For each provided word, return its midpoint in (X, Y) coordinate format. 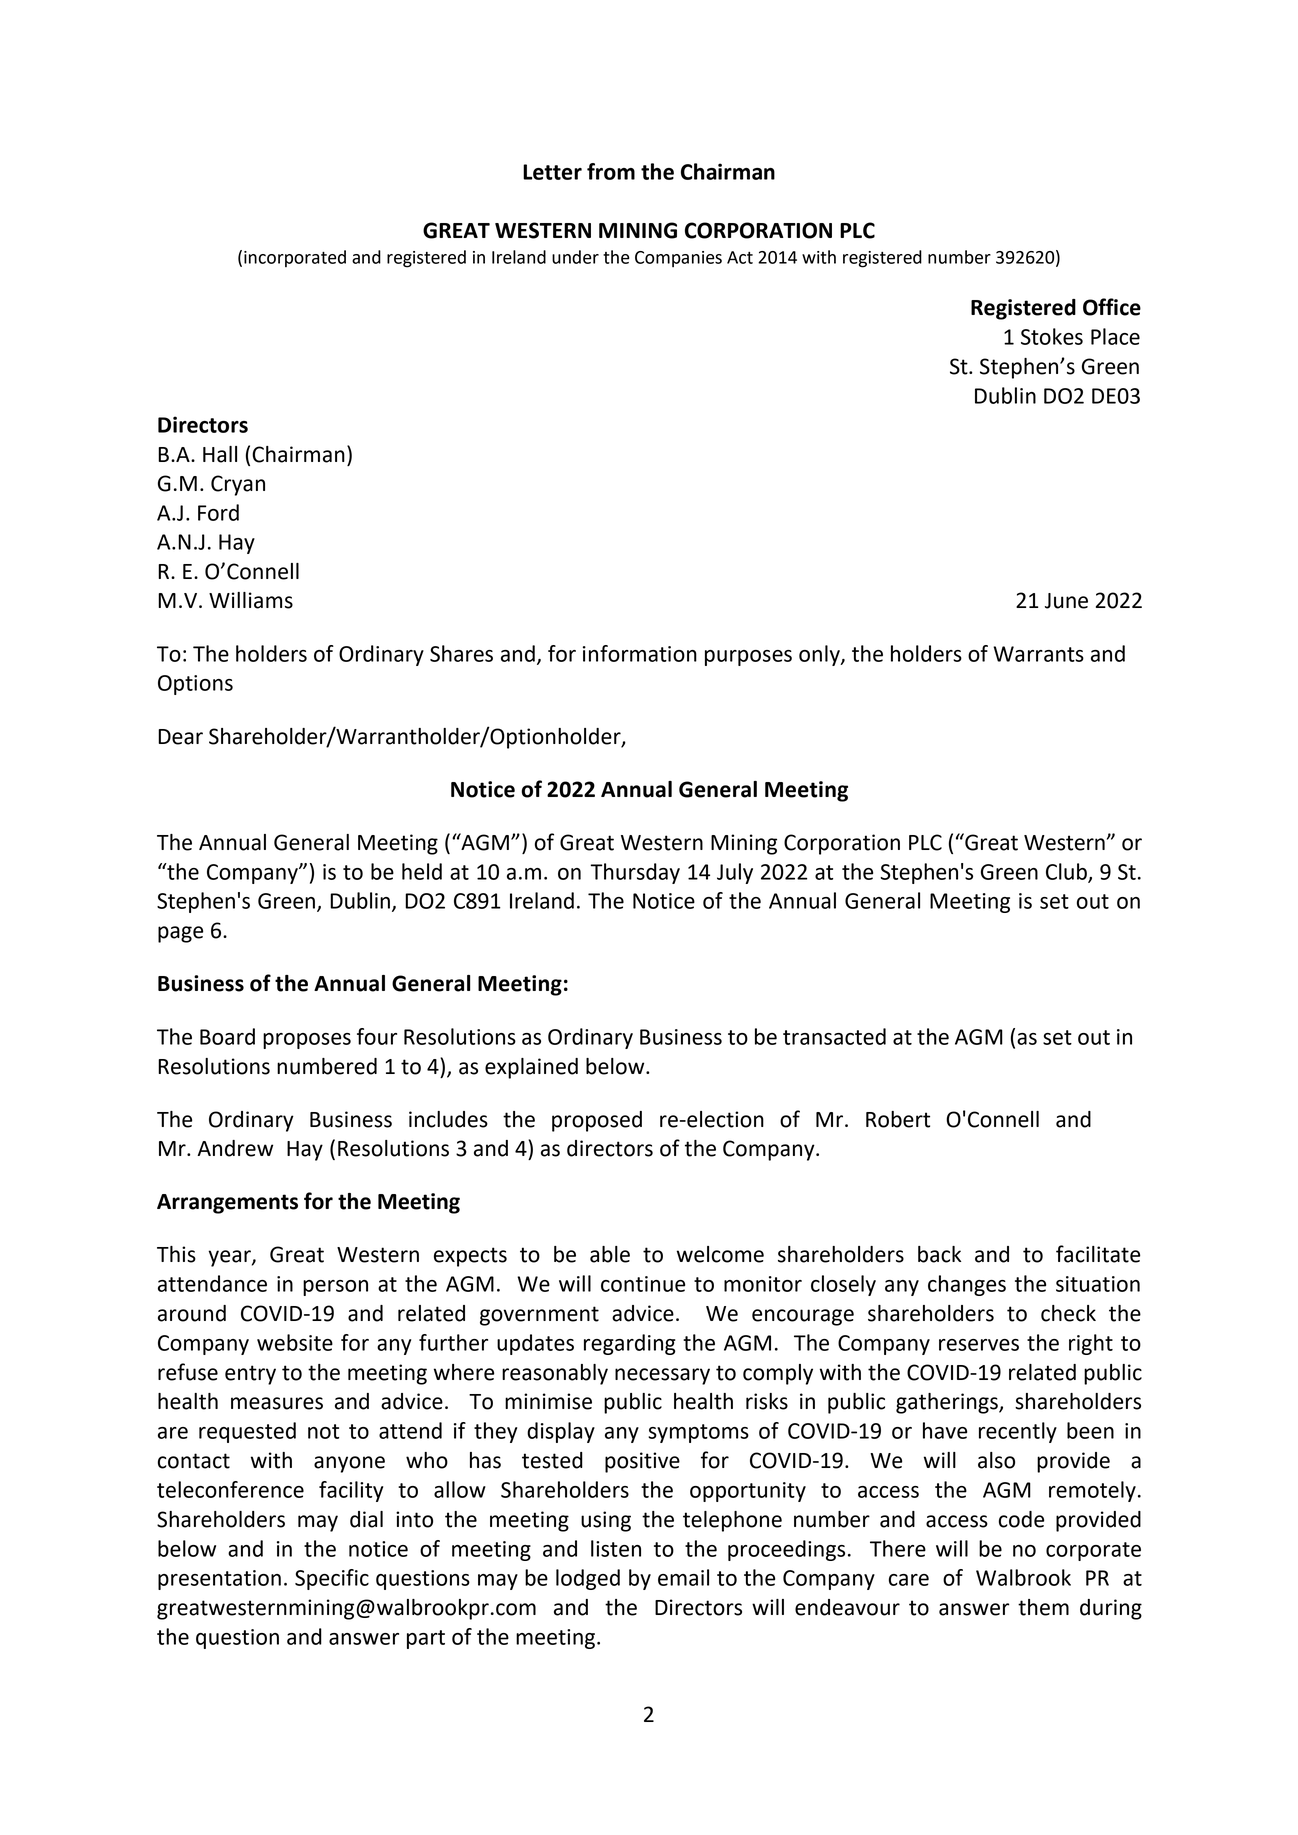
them (1043, 1607)
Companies (678, 259)
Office (1112, 307)
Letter (552, 172)
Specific (332, 1579)
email (683, 1577)
